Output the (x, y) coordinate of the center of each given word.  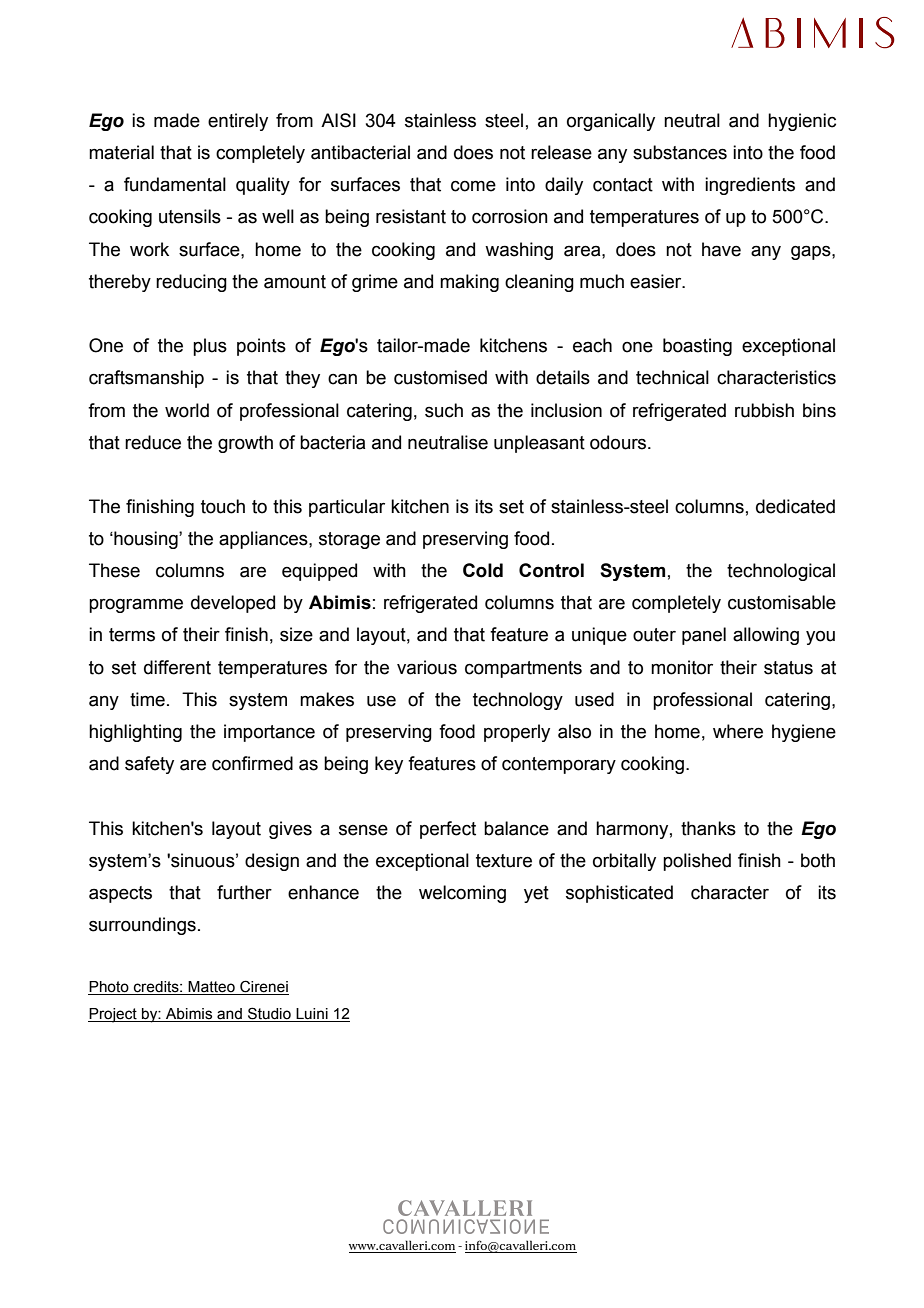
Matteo (212, 988)
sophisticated (619, 894)
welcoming (462, 894)
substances (680, 152)
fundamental (175, 184)
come (473, 186)
